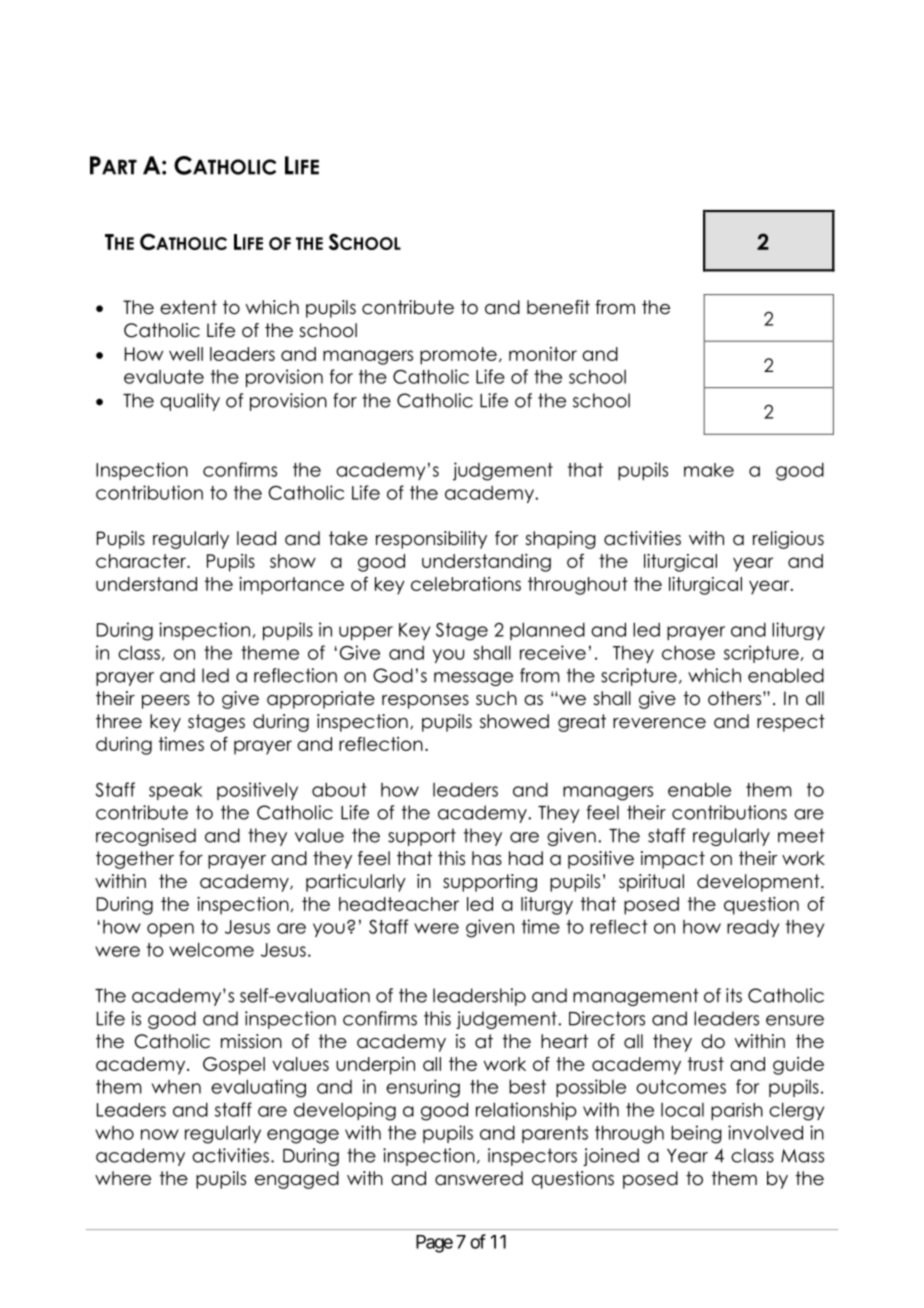  I want to click on benefit, so click(558, 307).
